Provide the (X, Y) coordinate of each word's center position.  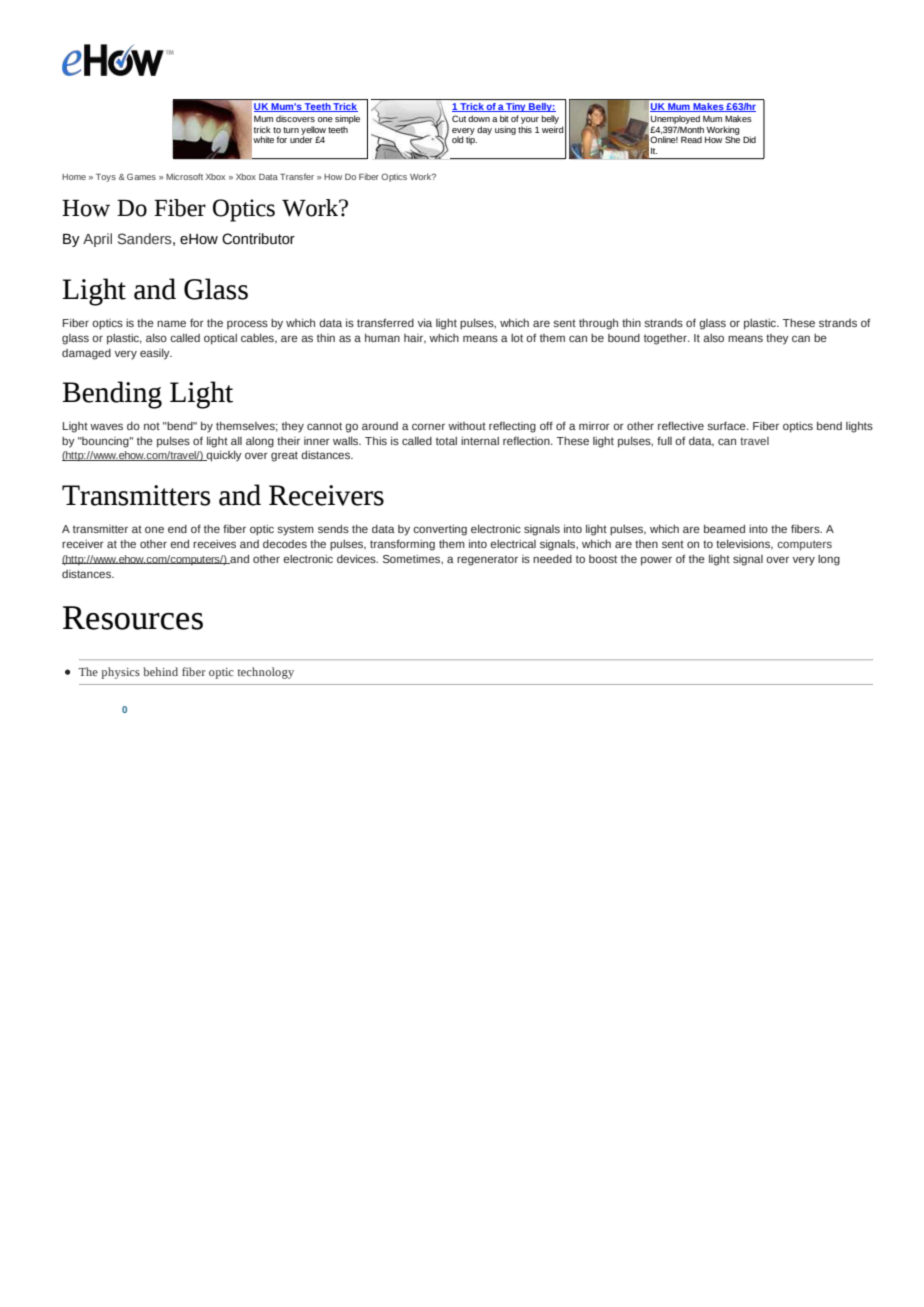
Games (141, 176)
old (458, 139)
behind (160, 671)
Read (691, 139)
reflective (681, 425)
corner (428, 426)
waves (106, 426)
